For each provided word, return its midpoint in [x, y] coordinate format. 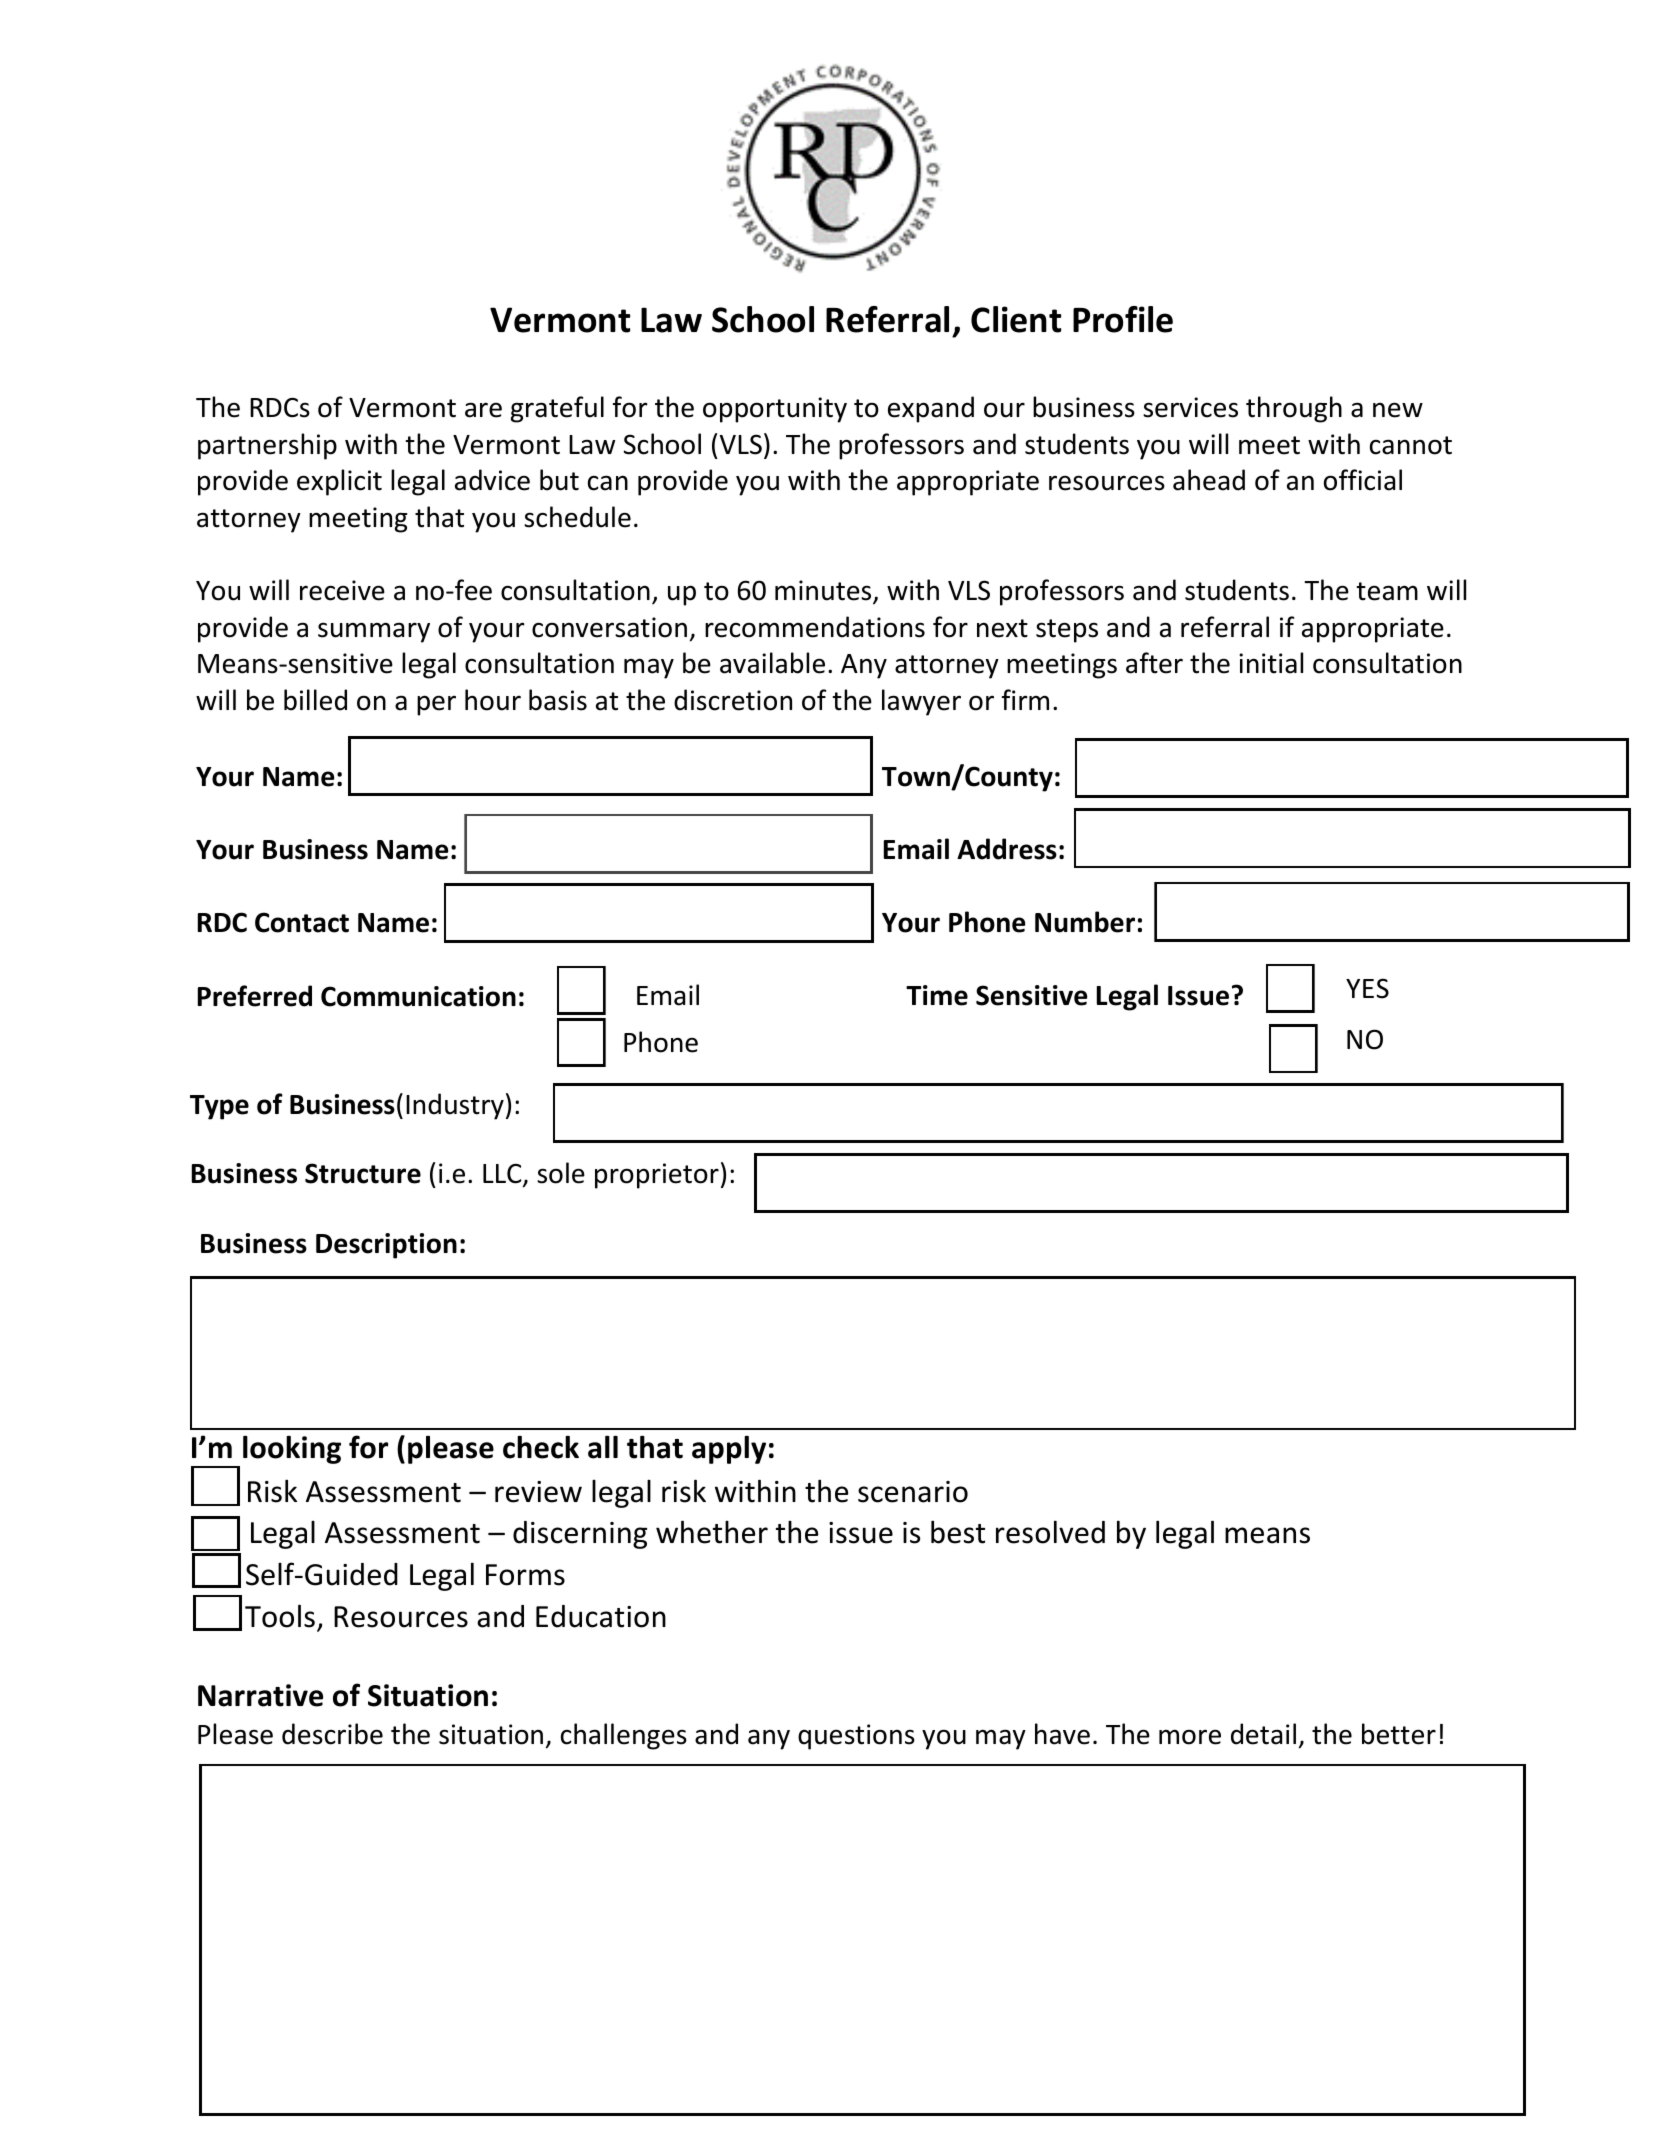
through [1294, 409]
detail [1263, 1734]
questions [856, 1737]
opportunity [775, 410]
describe [332, 1734]
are [483, 410]
